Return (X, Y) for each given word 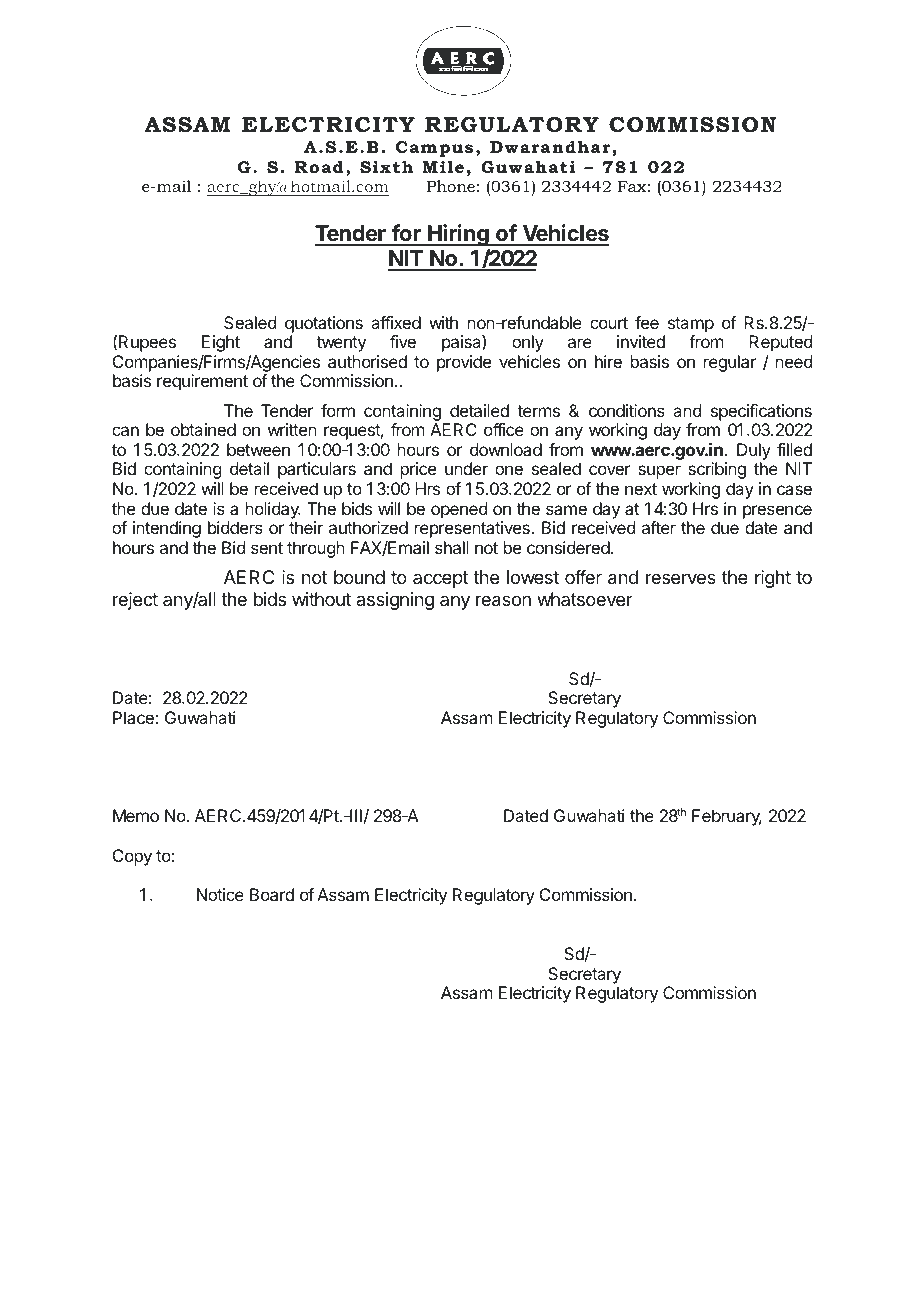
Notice (220, 894)
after (659, 527)
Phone (451, 186)
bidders (235, 527)
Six (375, 166)
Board (272, 894)
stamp (691, 325)
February (727, 817)
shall (452, 547)
